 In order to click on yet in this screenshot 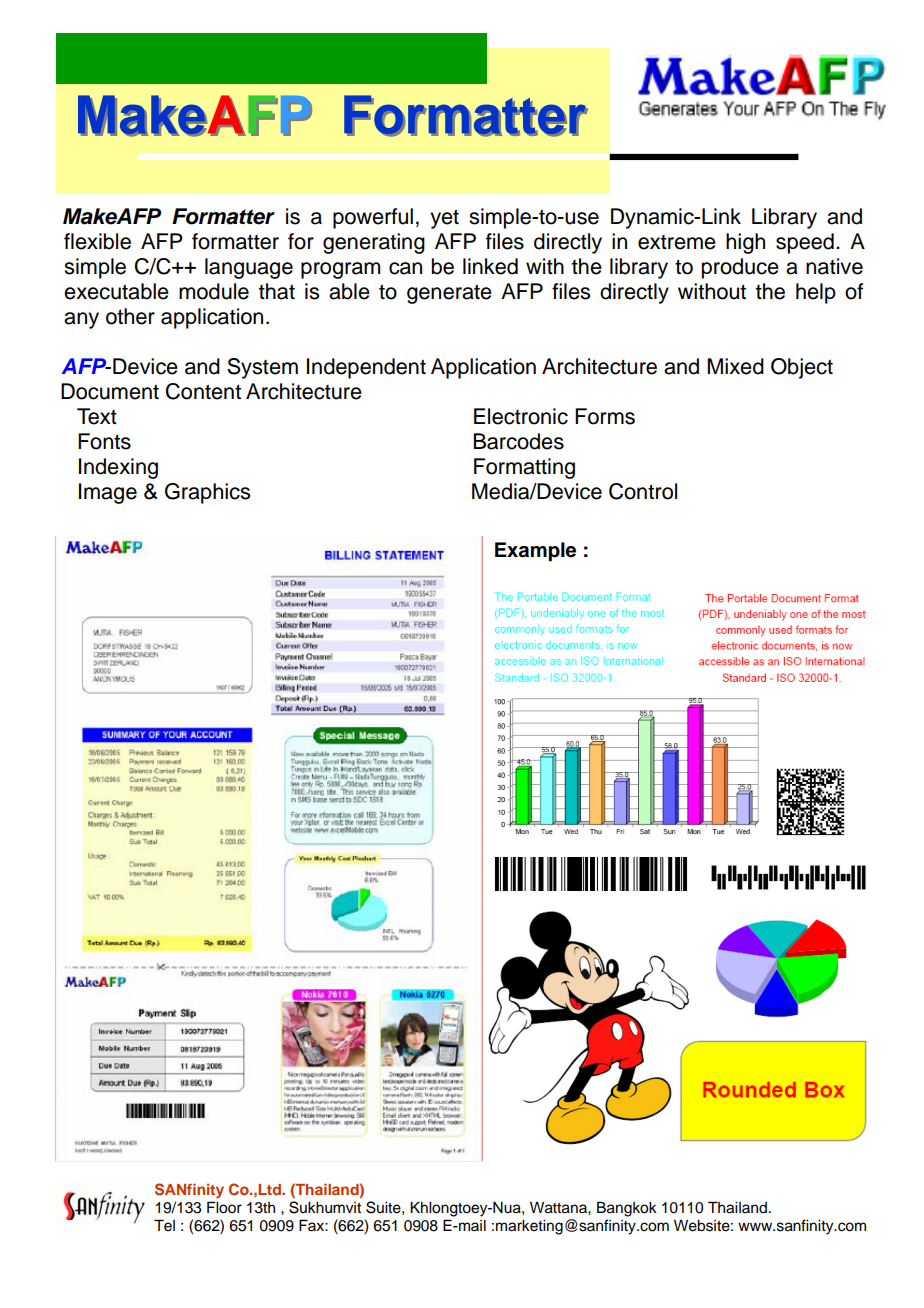, I will do `click(444, 219)`.
